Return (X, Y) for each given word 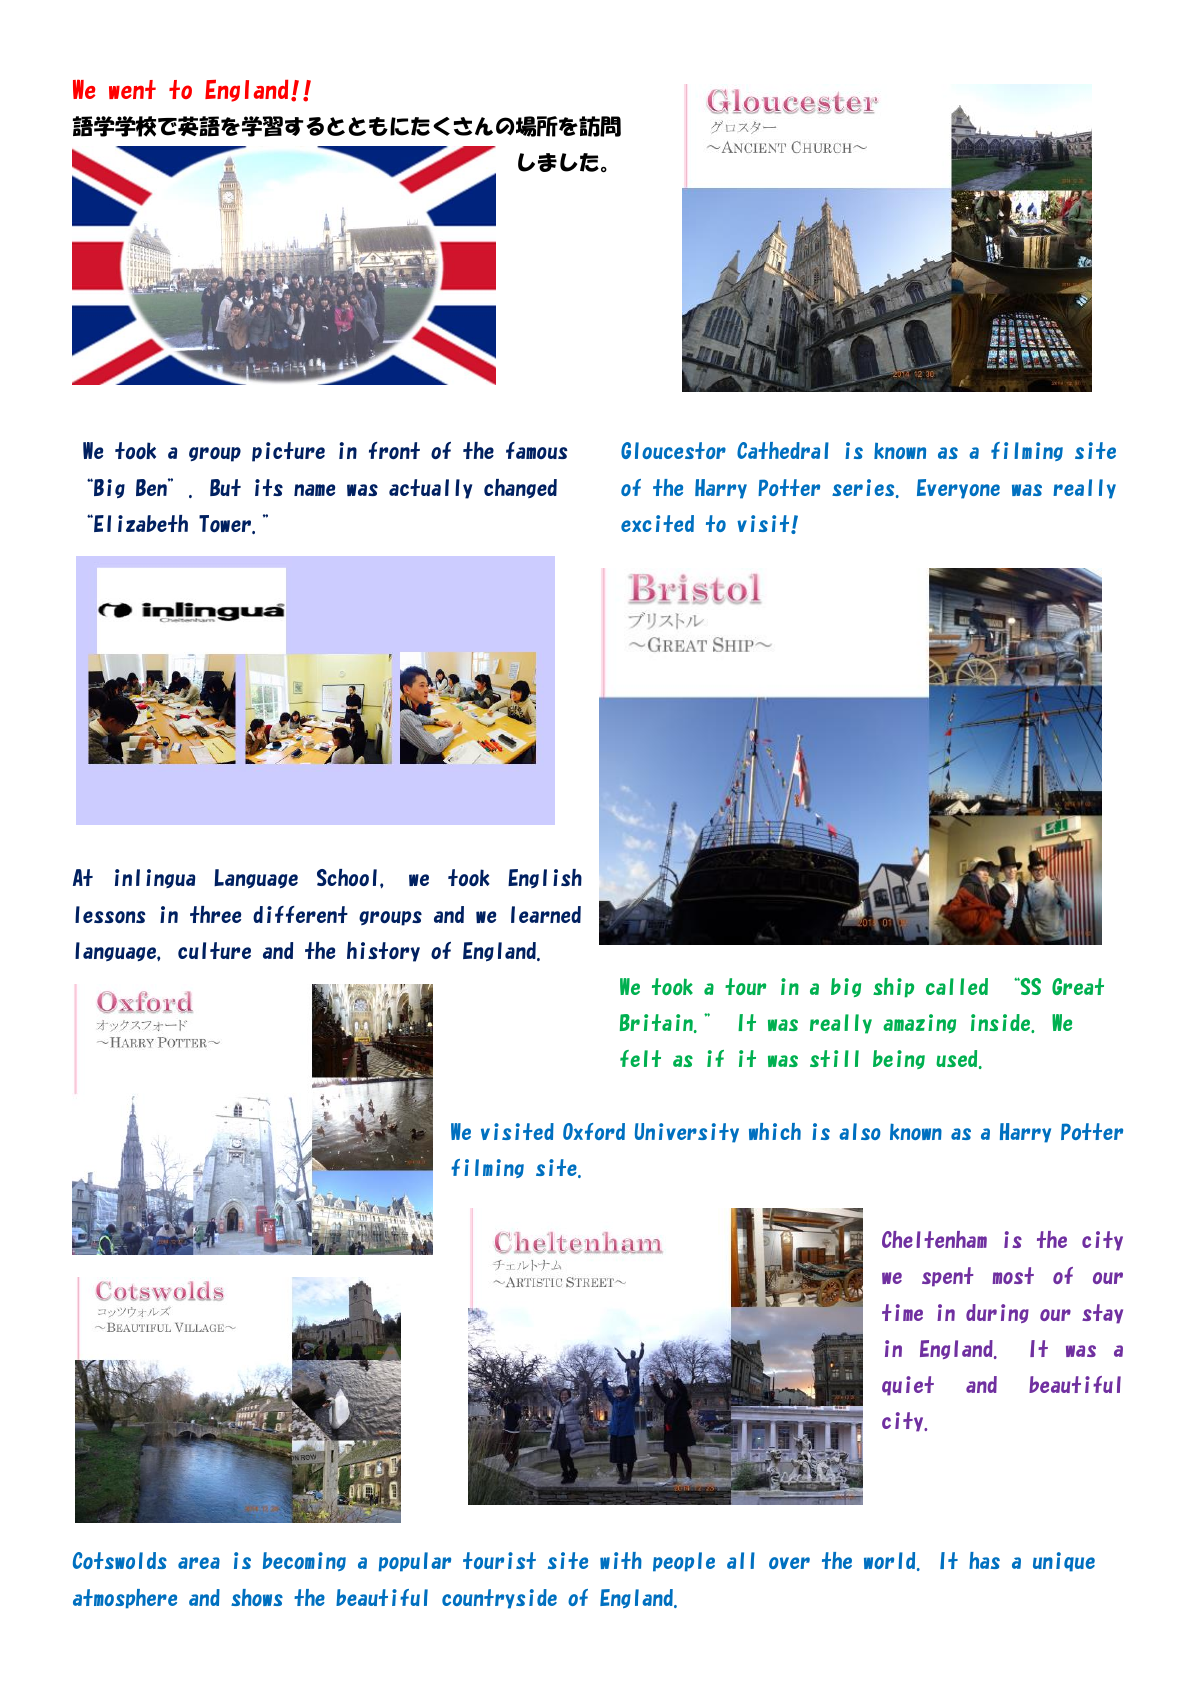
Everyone (958, 489)
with (621, 1560)
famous (537, 450)
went (132, 89)
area (199, 1563)
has (984, 1560)
